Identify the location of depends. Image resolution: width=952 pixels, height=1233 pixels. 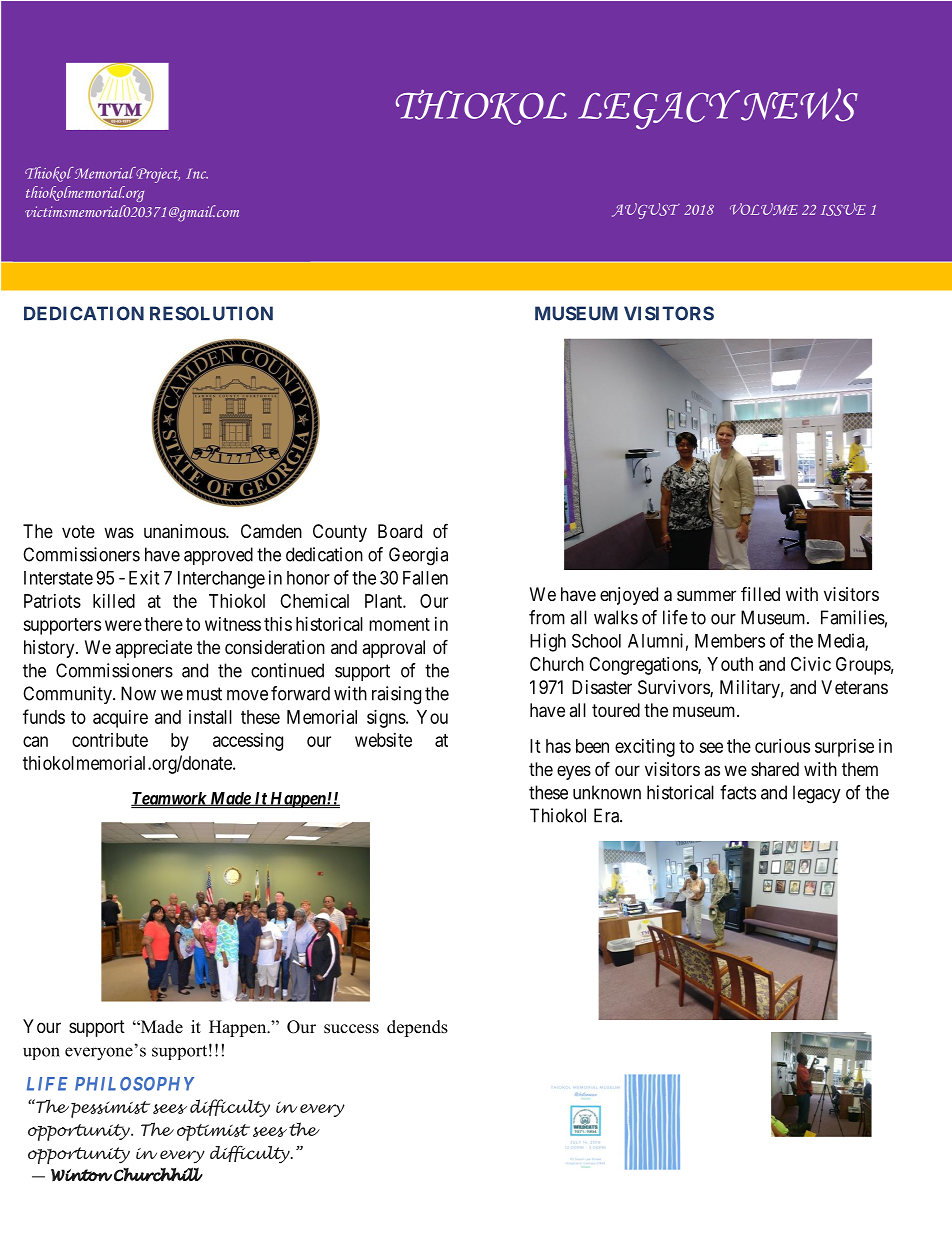
(417, 1028).
